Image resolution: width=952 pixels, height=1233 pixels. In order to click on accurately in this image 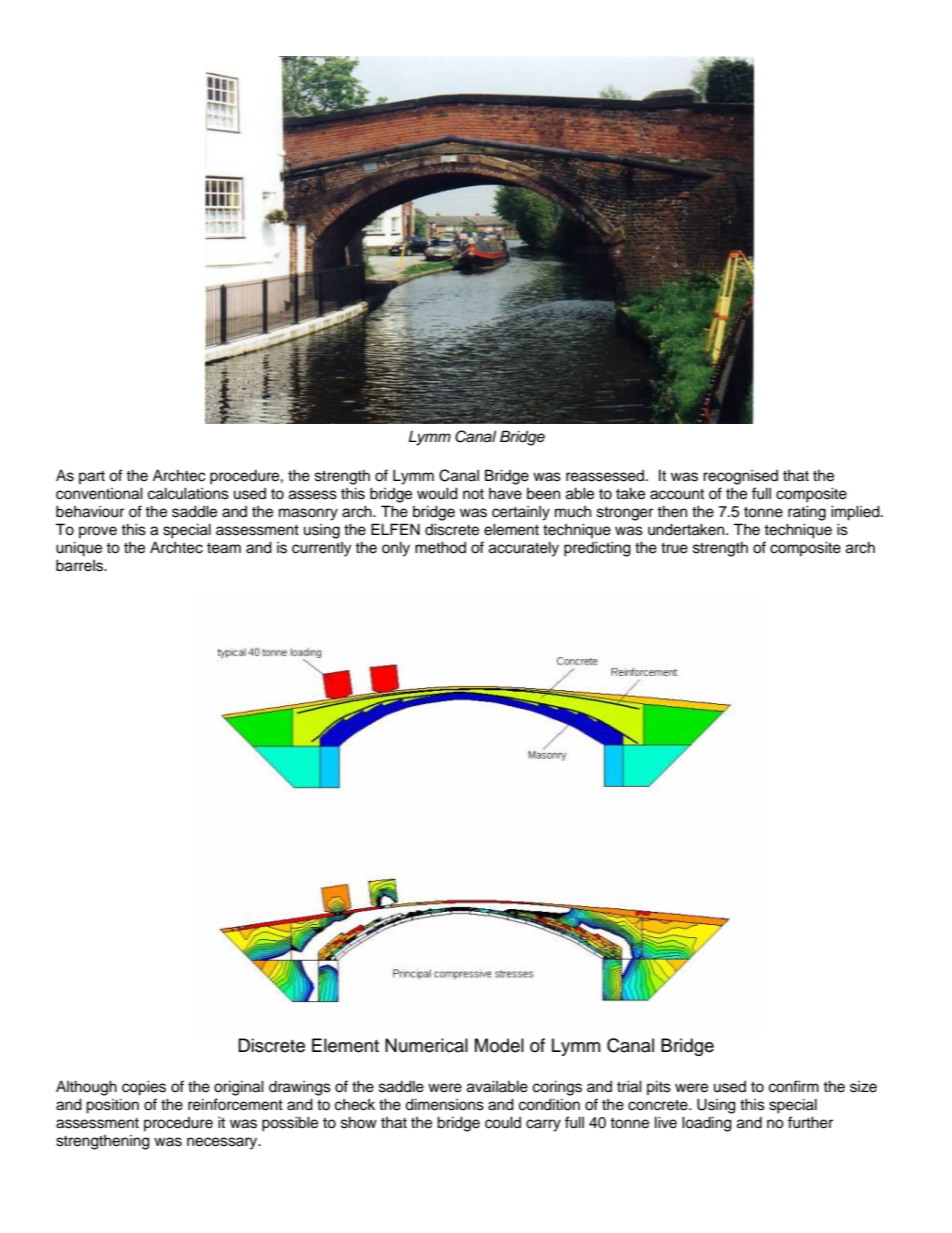, I will do `click(524, 549)`.
